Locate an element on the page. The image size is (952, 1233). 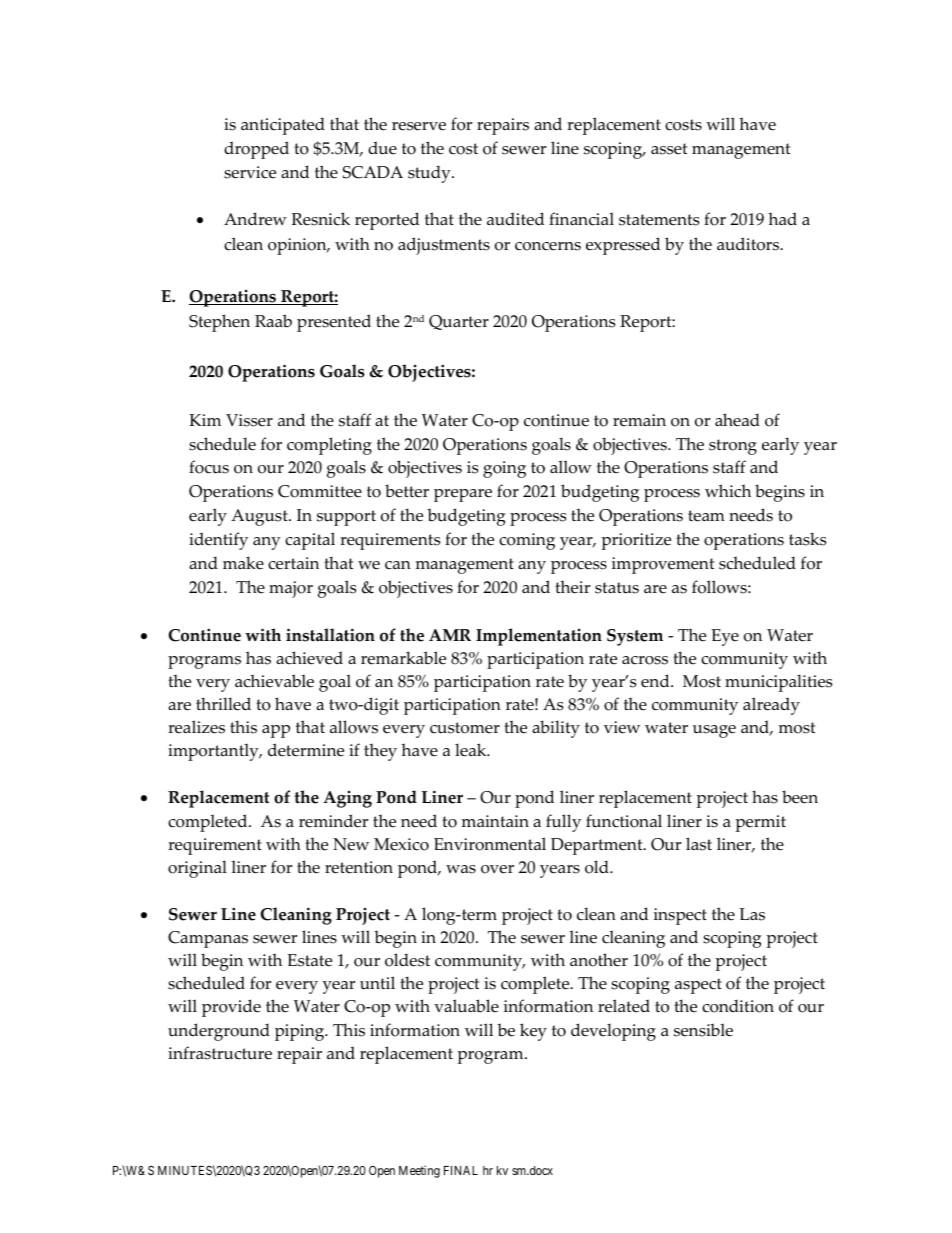
audited is located at coordinates (515, 219).
